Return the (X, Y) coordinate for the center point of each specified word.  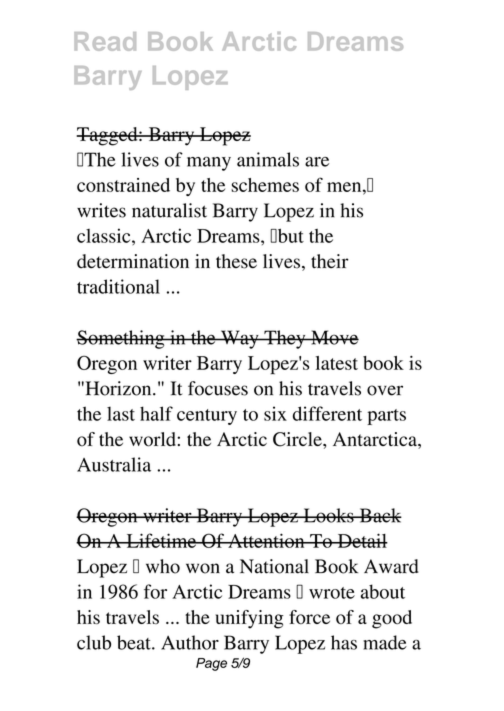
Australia (114, 464)
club (94, 642)
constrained (123, 185)
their (330, 261)
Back (379, 515)
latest (337, 363)
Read (105, 41)
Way (239, 339)
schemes (265, 185)
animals (268, 159)
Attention (266, 540)
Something (121, 339)
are (317, 162)
